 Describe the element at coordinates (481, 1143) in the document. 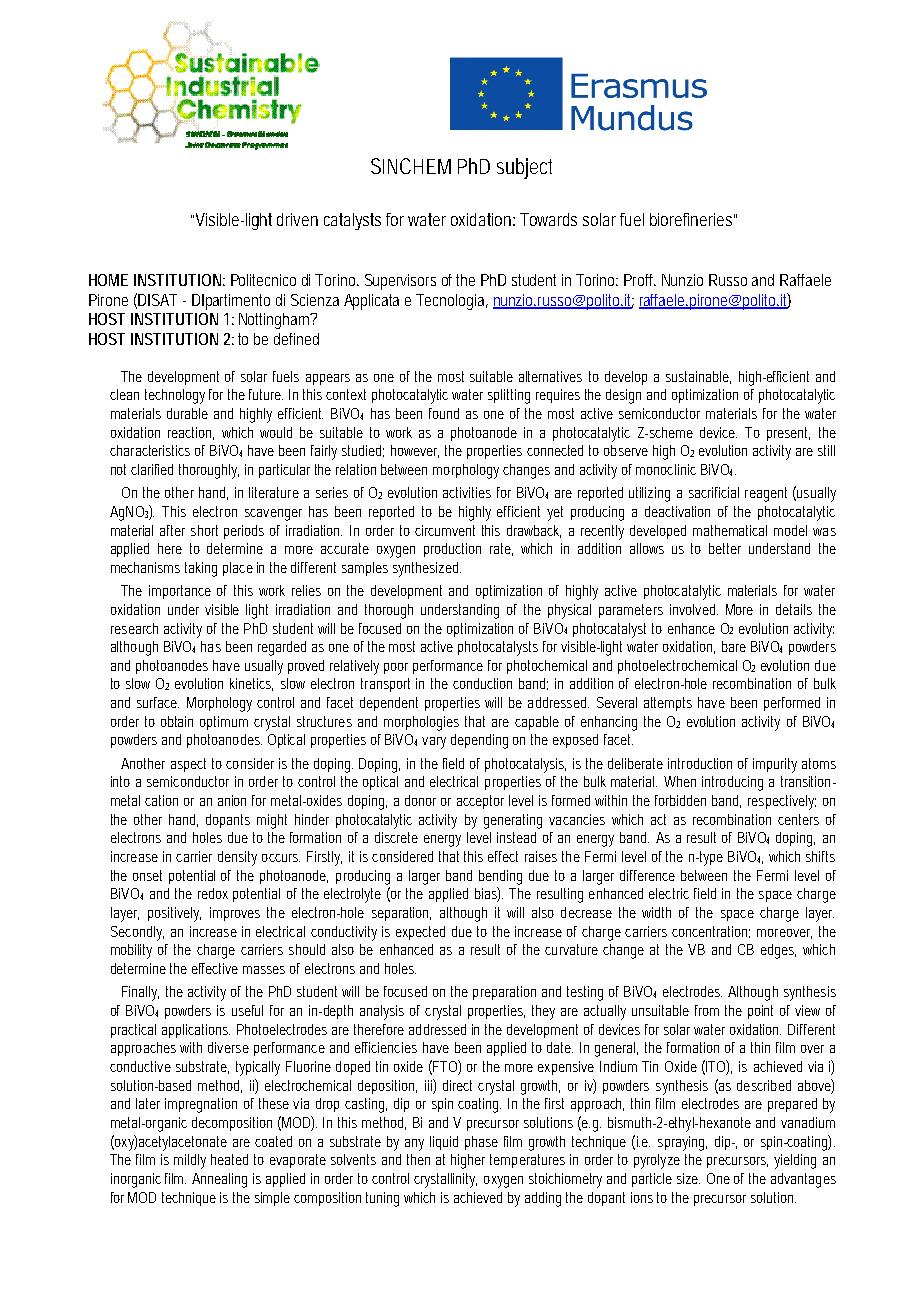

I see `phase` at that location.
